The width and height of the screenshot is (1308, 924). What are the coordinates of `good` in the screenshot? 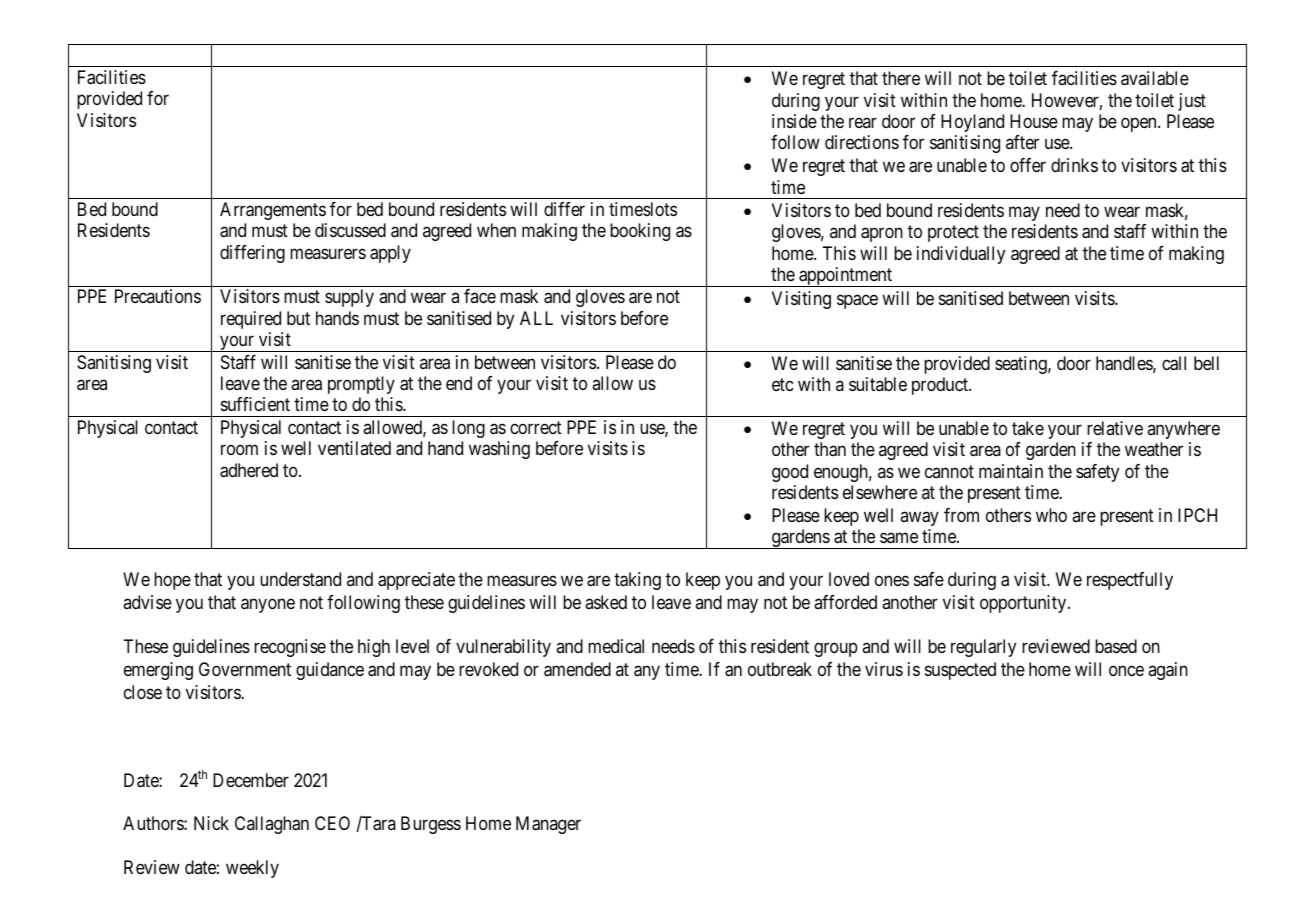 It's located at (790, 473).
